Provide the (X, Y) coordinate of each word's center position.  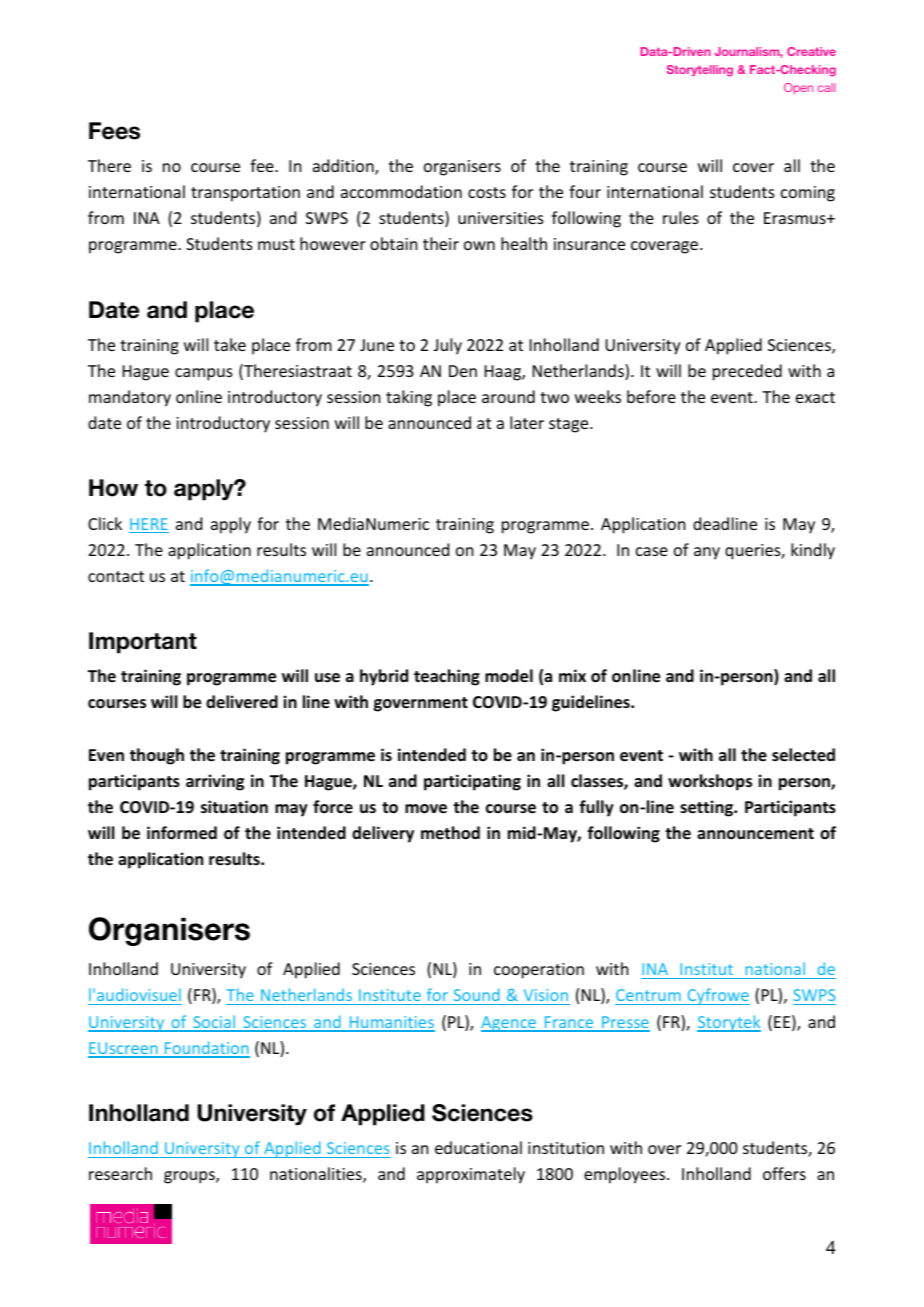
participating (472, 782)
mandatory (130, 398)
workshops (710, 782)
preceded (747, 372)
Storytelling (699, 71)
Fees (114, 131)
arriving (215, 782)
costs (487, 192)
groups (190, 1177)
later (527, 422)
